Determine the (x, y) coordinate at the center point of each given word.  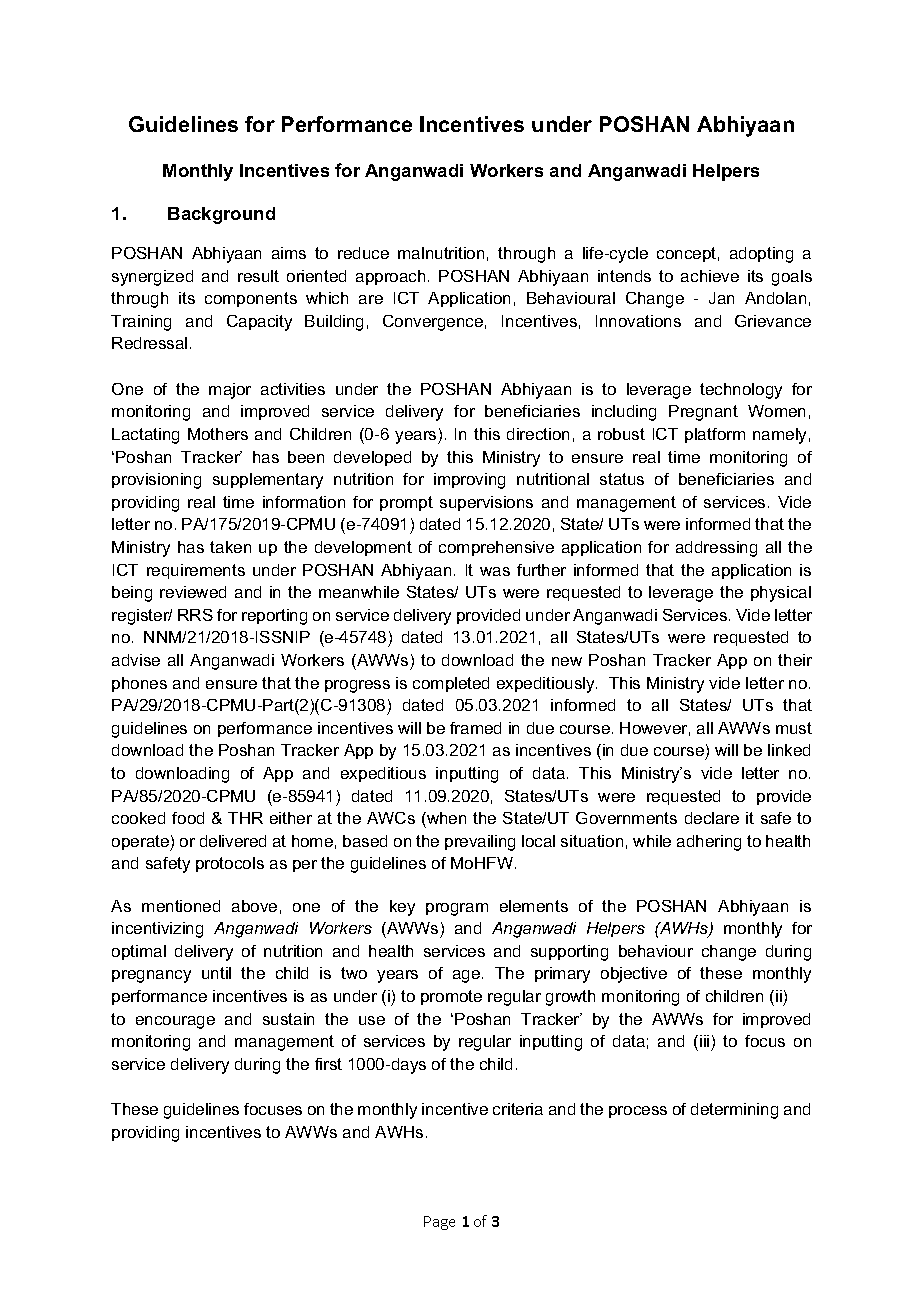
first (328, 1064)
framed (475, 728)
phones (139, 684)
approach (390, 277)
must (794, 728)
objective (634, 975)
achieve (710, 276)
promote (451, 997)
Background (221, 215)
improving (469, 481)
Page (439, 1223)
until (216, 973)
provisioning (156, 481)
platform (715, 435)
